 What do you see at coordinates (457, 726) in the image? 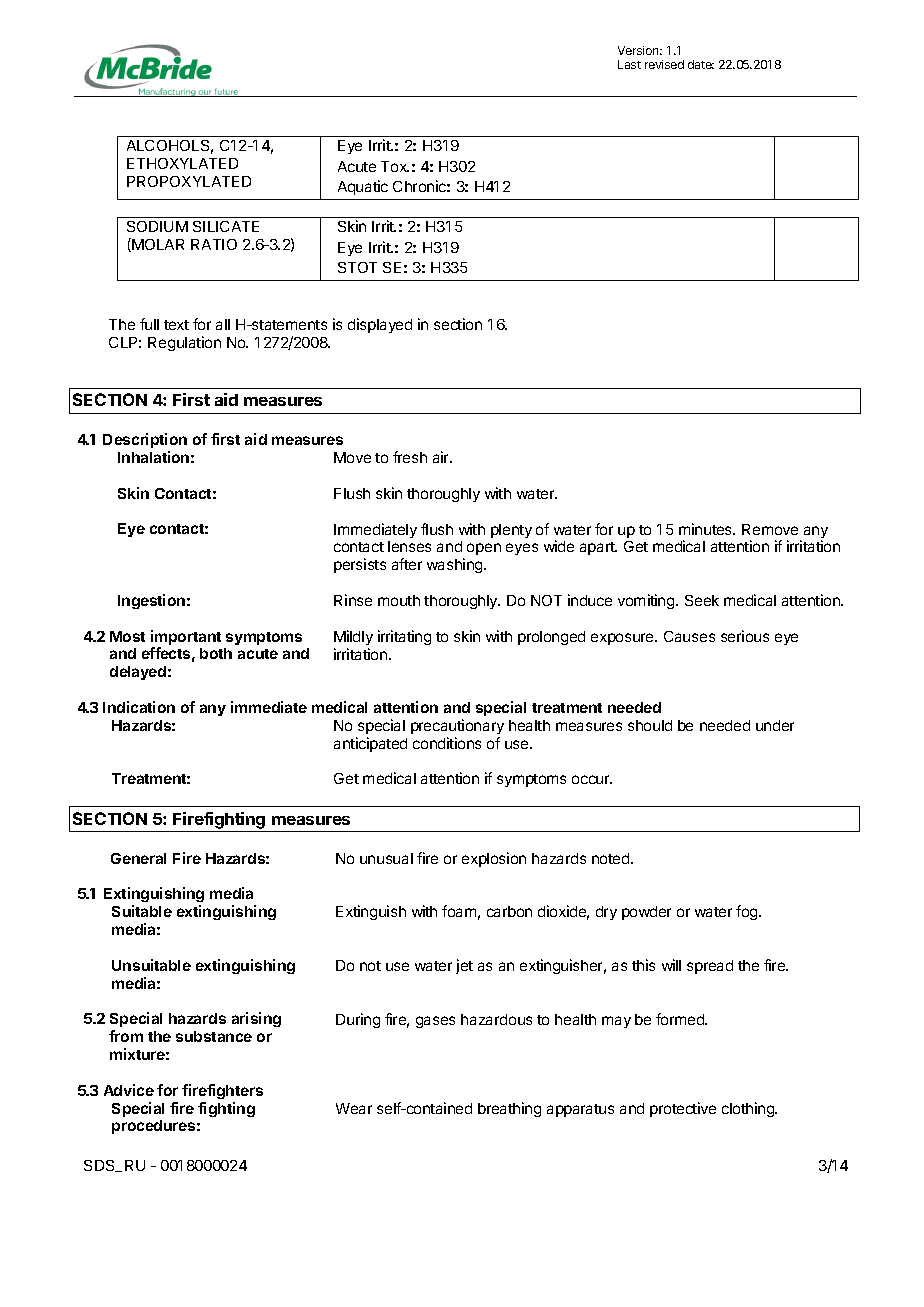
I see `precautionary` at bounding box center [457, 726].
